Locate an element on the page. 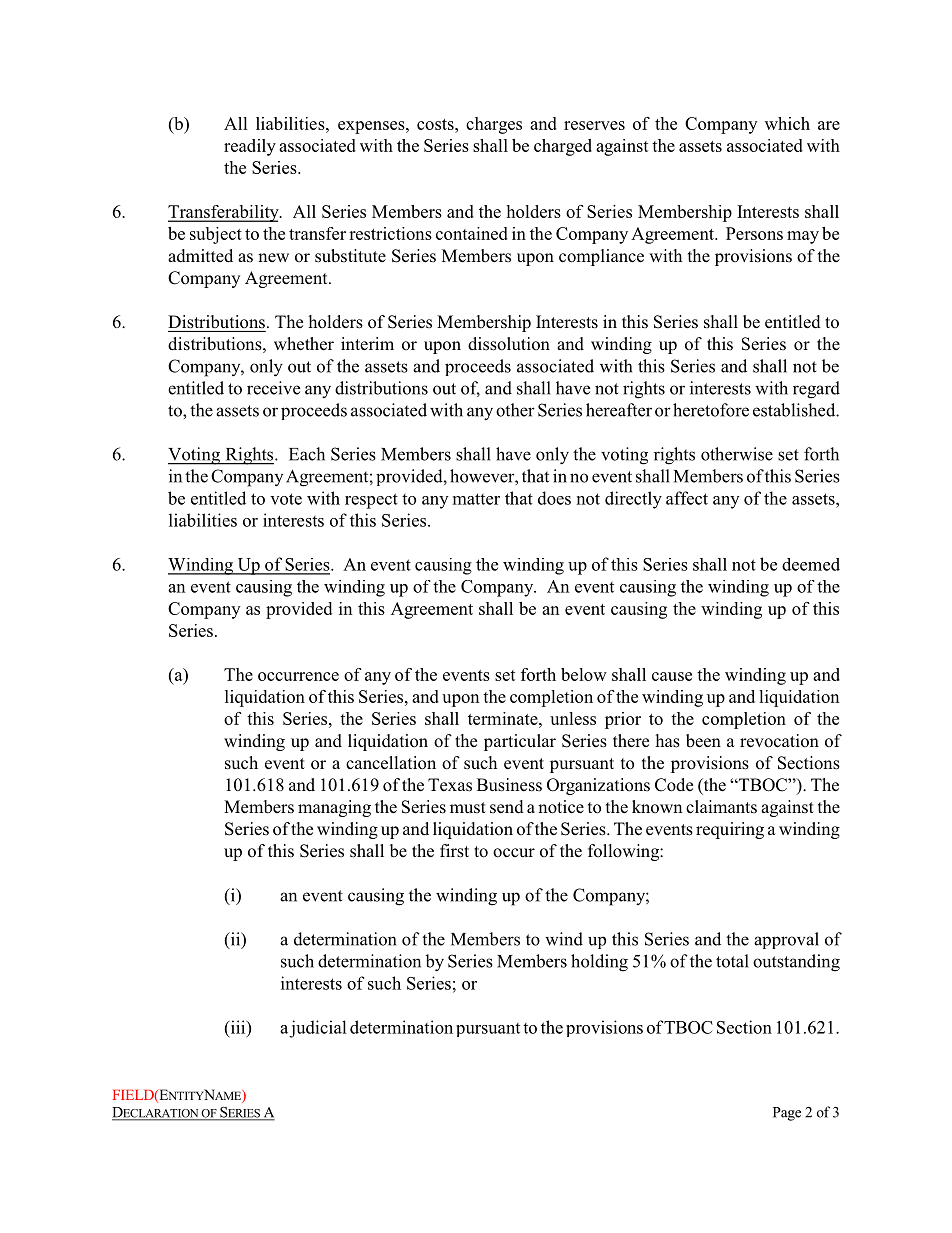  deemed is located at coordinates (811, 564).
